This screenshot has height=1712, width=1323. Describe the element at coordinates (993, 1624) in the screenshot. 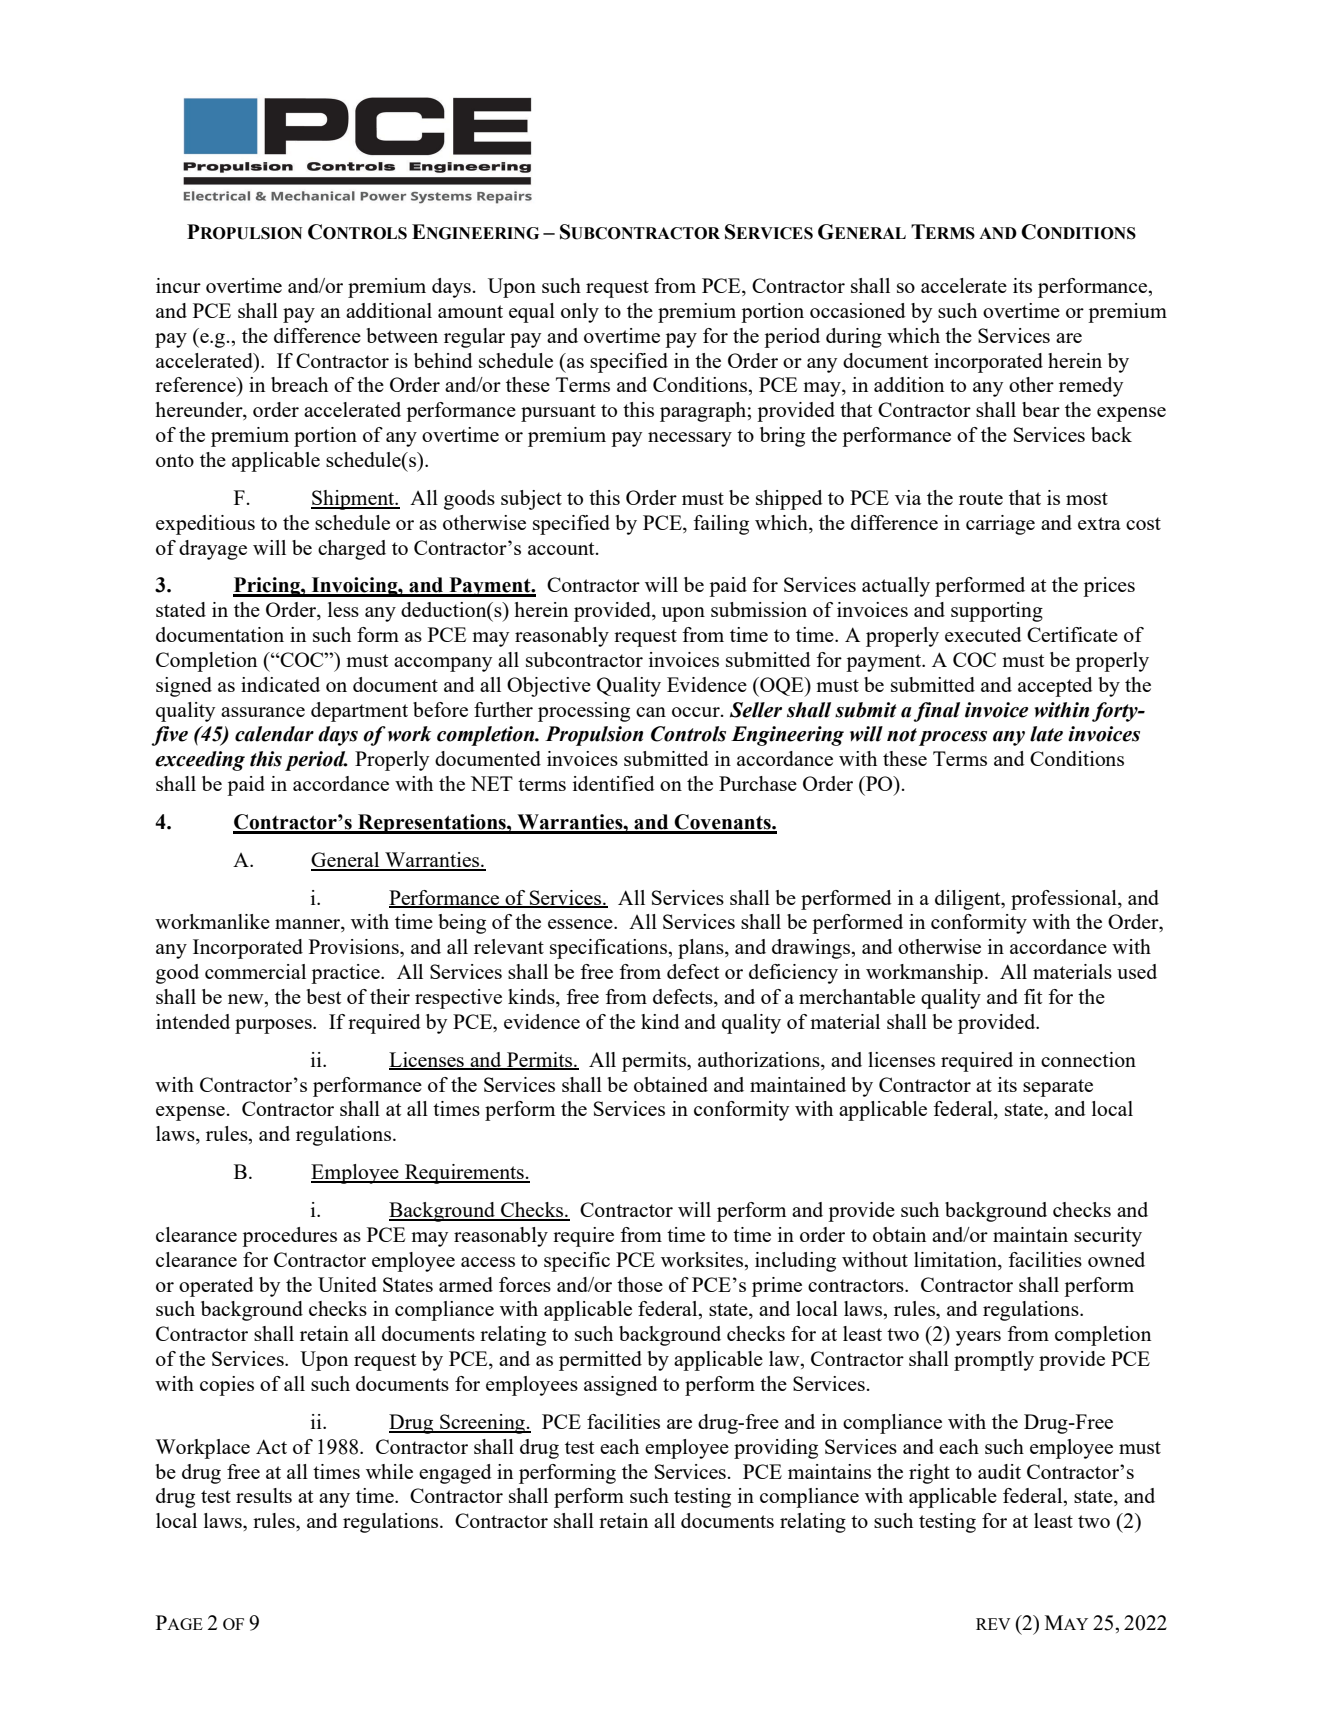

I see `REV` at that location.
